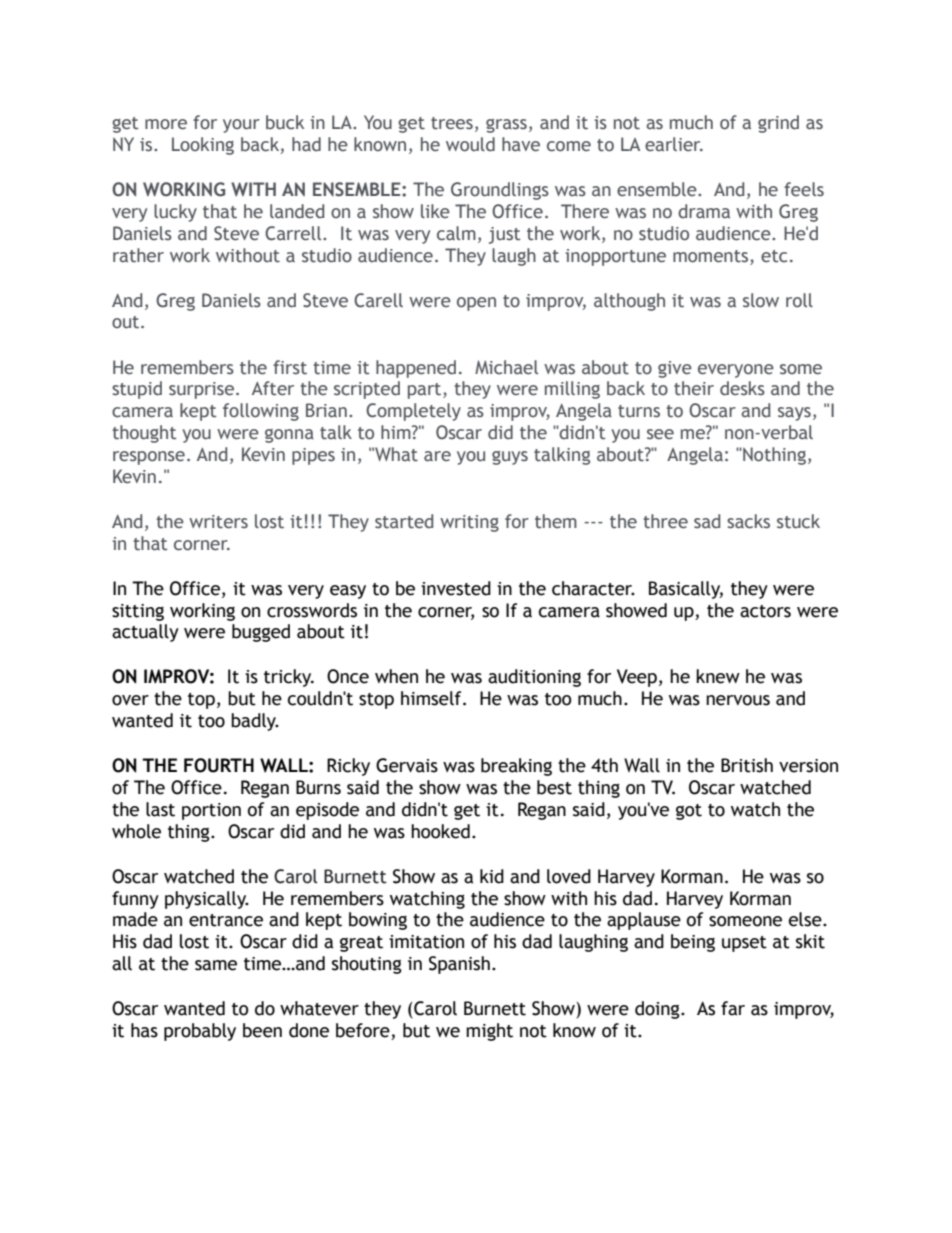 Image resolution: width=952 pixels, height=1233 pixels. I want to click on earlier, so click(674, 144).
